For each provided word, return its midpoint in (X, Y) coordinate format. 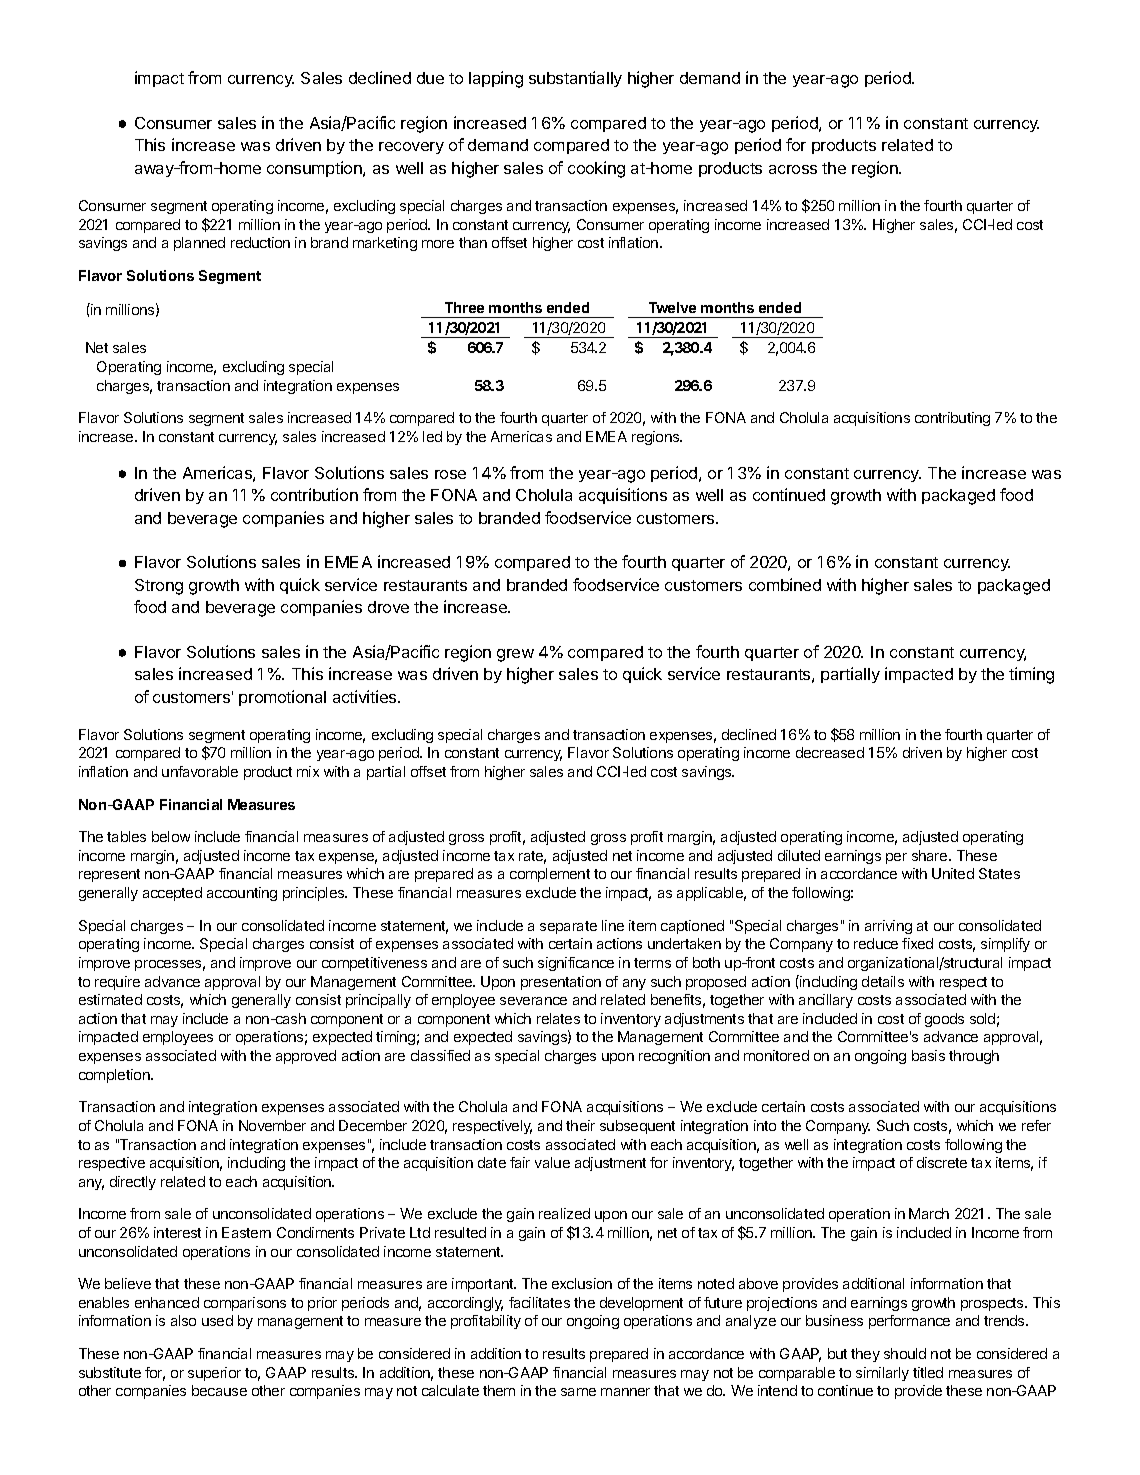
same (578, 1392)
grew (515, 655)
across (793, 169)
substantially (575, 79)
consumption (315, 169)
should (905, 1353)
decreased (830, 752)
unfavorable (200, 771)
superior (214, 1374)
